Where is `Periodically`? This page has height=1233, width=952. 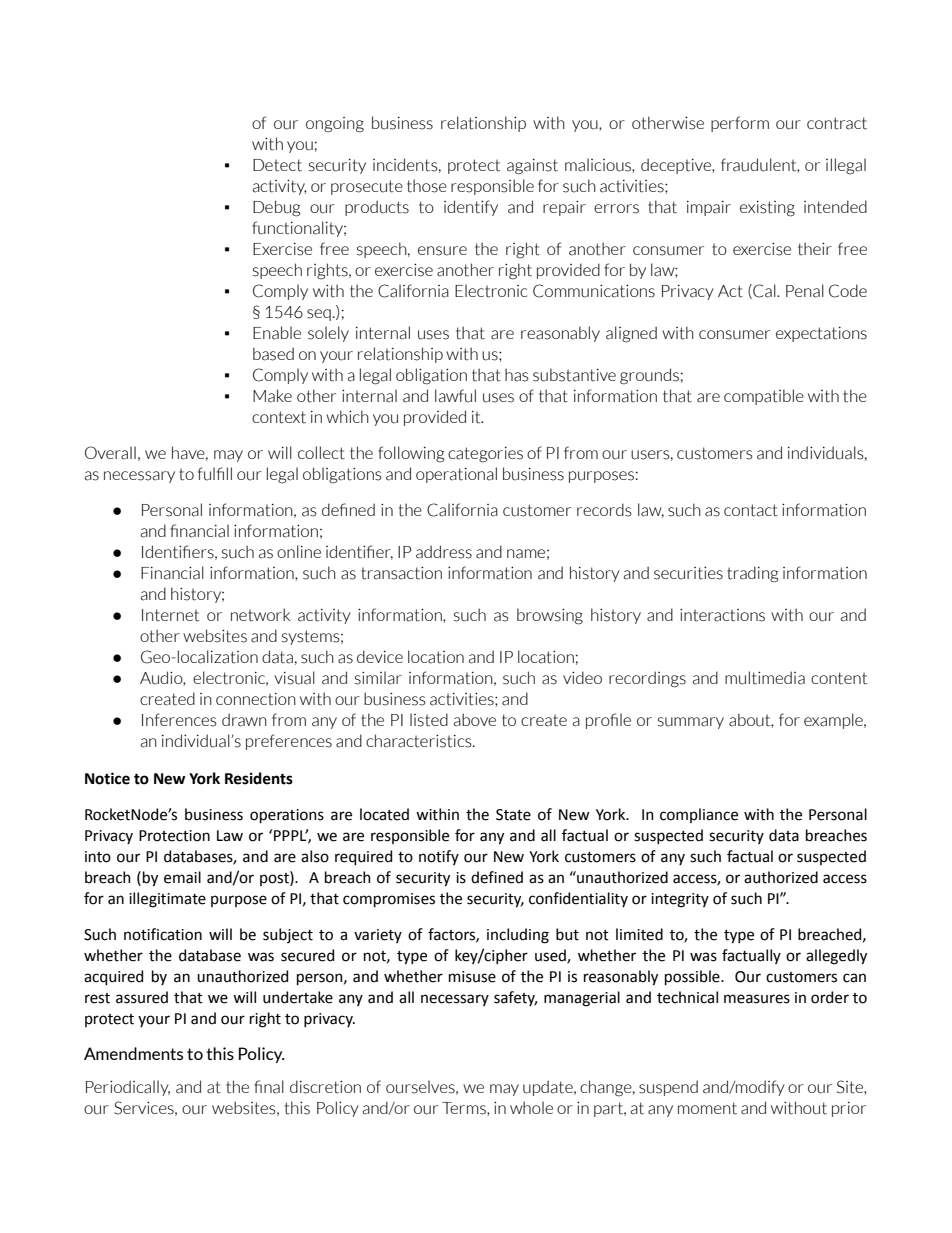 Periodically is located at coordinates (128, 1088).
